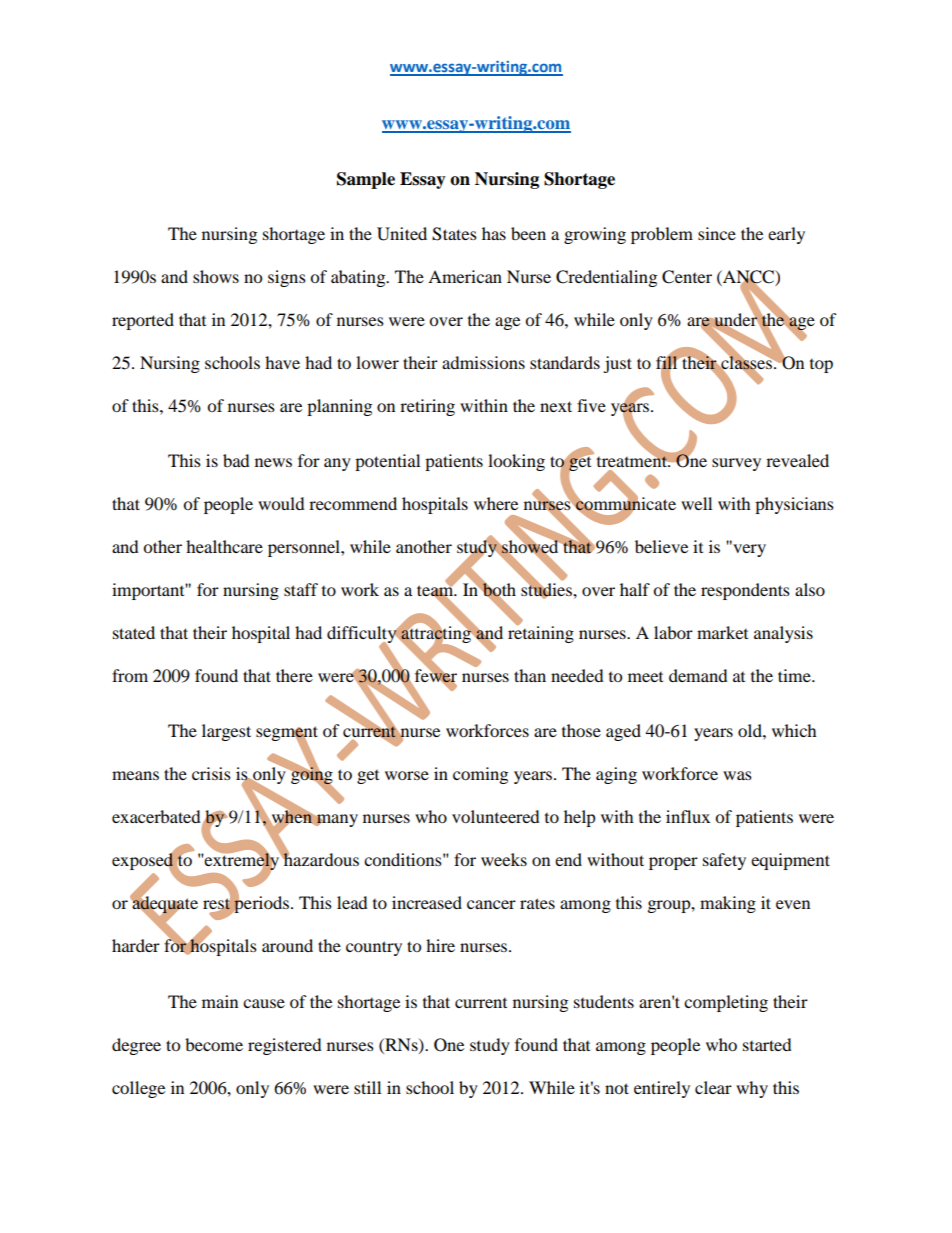  What do you see at coordinates (494, 233) in the screenshot?
I see `has` at bounding box center [494, 233].
